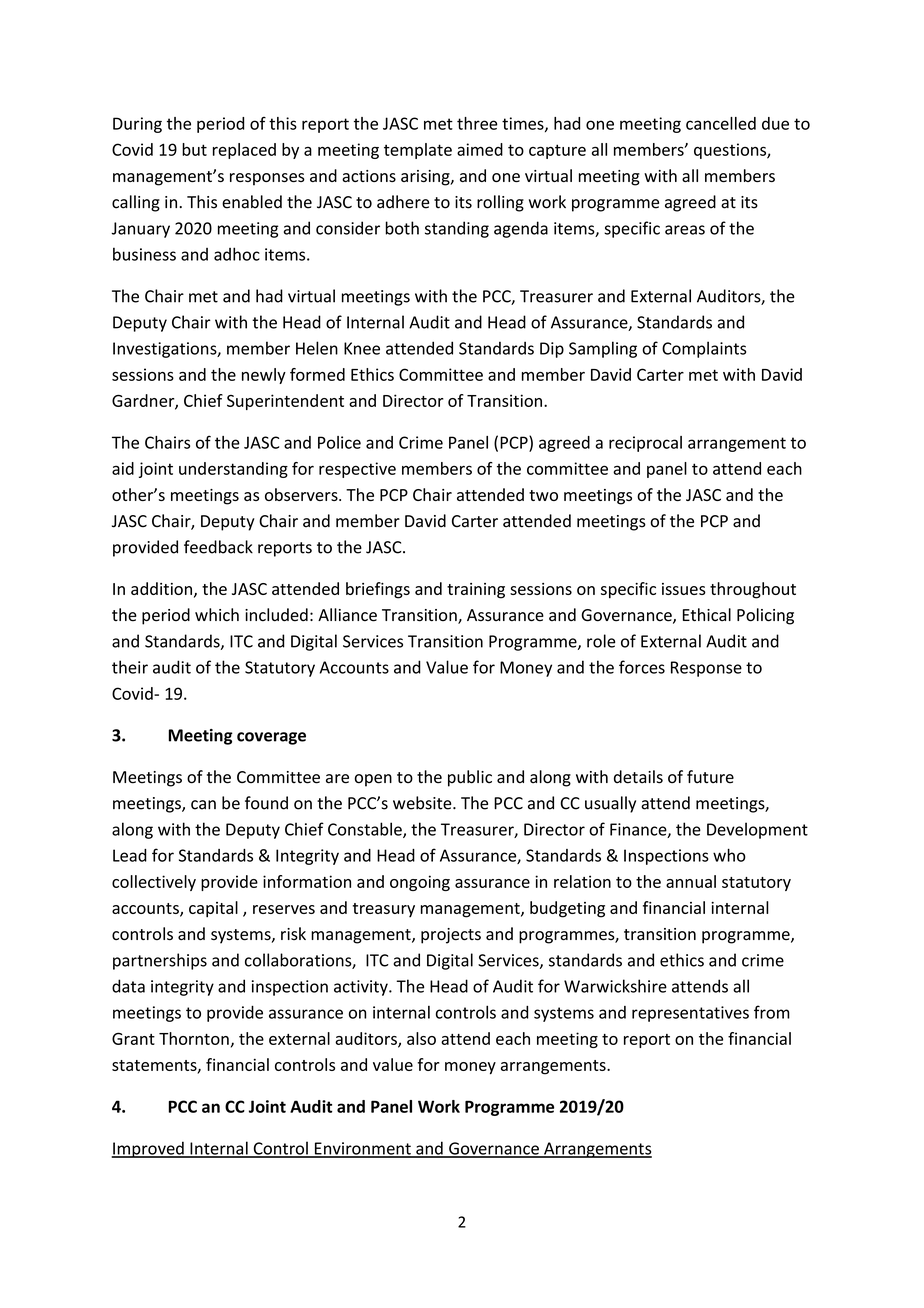 The width and height of the screenshot is (924, 1308). What do you see at coordinates (362, 1149) in the screenshot?
I see `Environment` at bounding box center [362, 1149].
